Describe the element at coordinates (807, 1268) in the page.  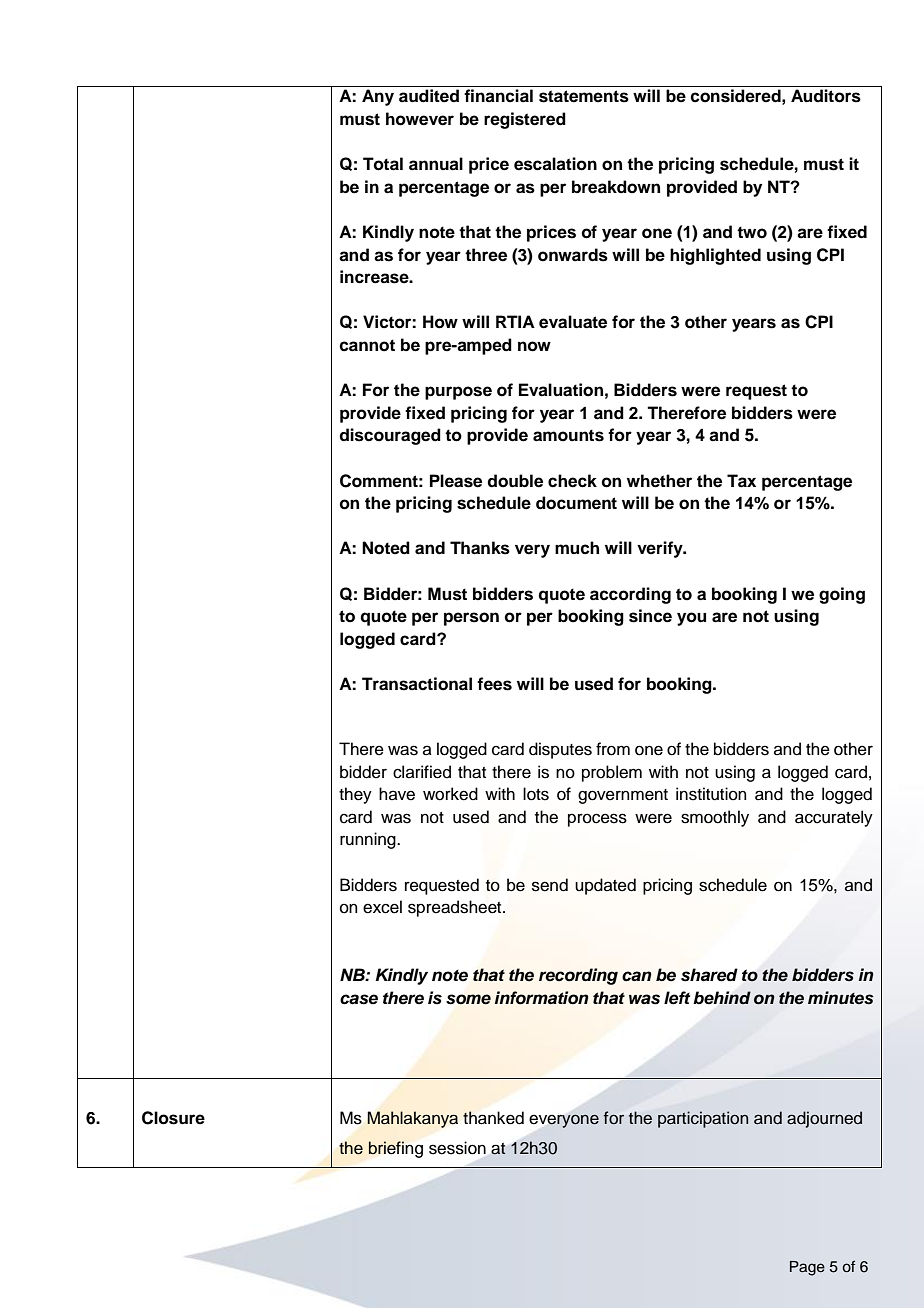
I see `Page` at that location.
